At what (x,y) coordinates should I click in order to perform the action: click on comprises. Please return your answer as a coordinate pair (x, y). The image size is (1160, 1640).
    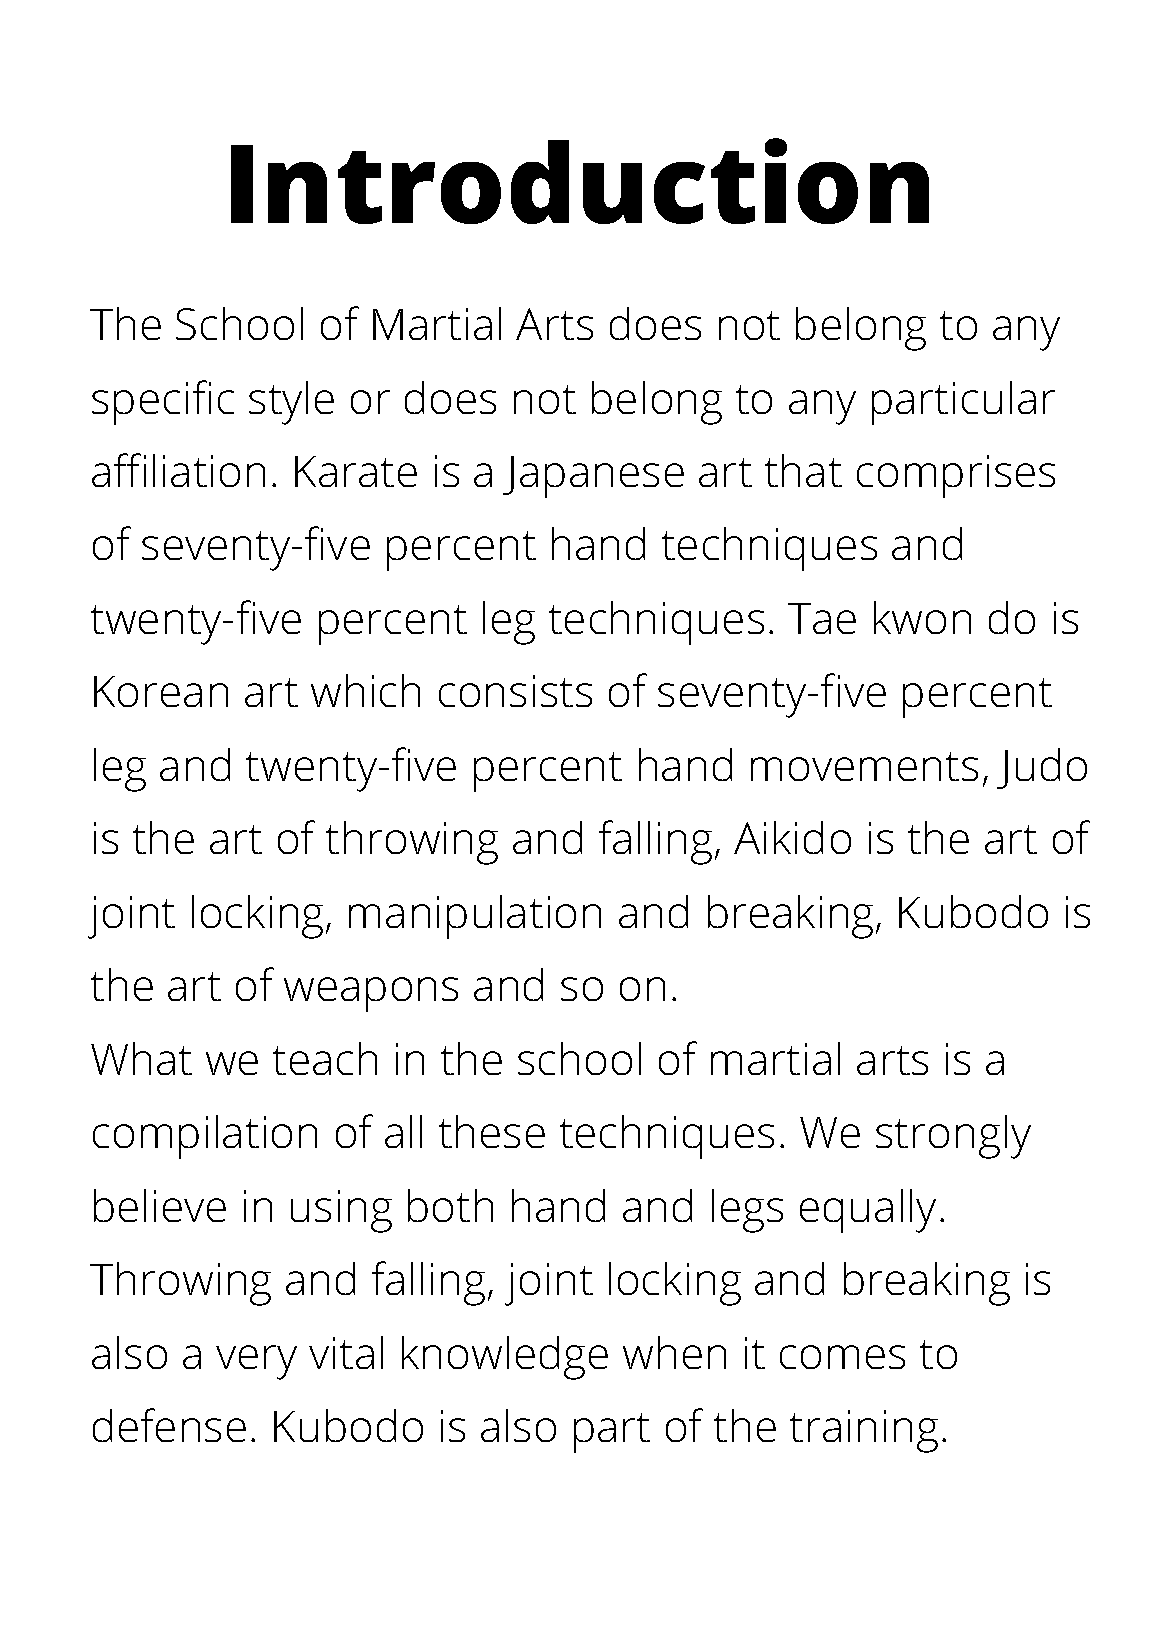
    Looking at the image, I should click on (956, 476).
